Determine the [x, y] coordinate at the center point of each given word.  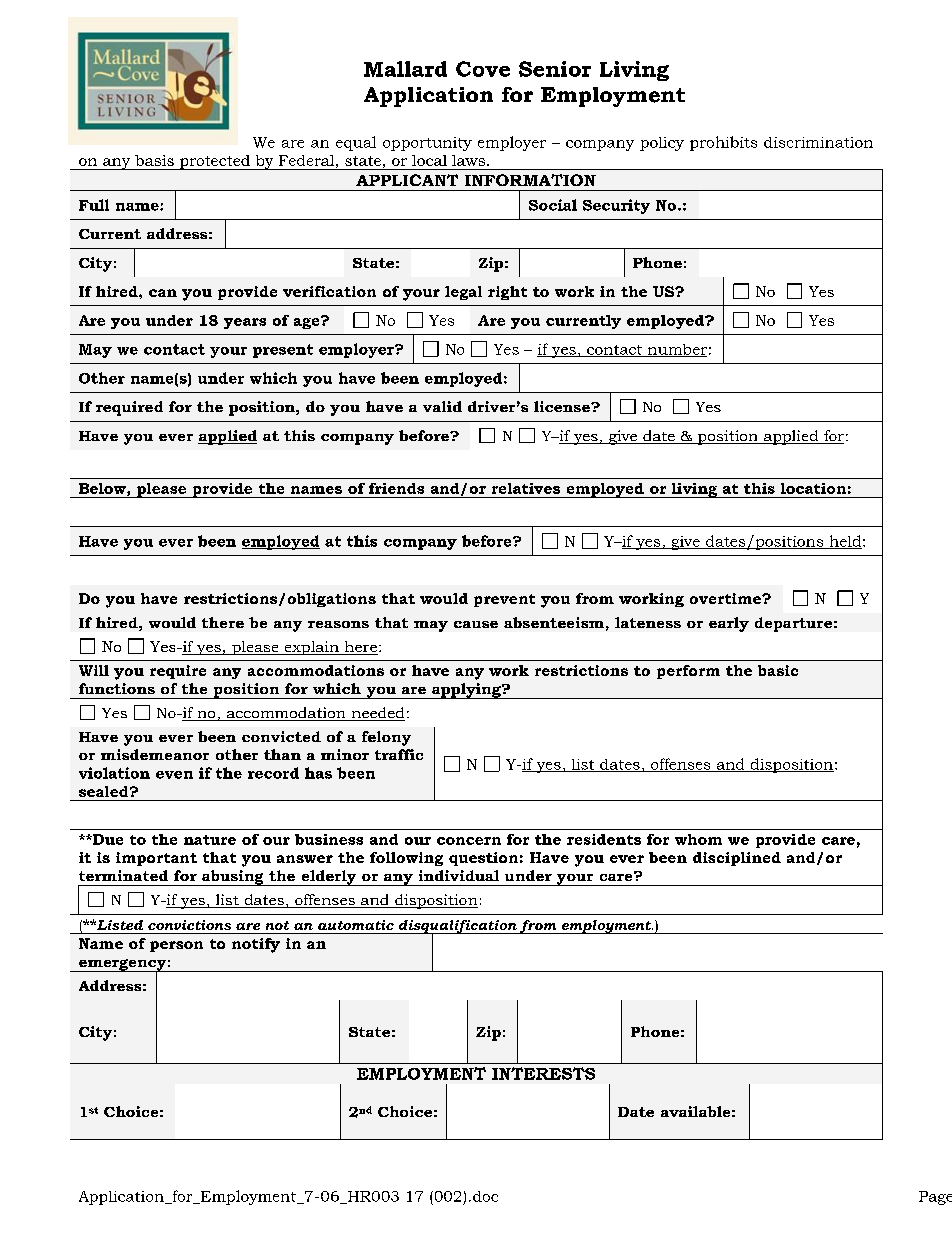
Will [94, 670]
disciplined [737, 859]
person [176, 946]
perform [688, 672]
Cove [483, 69]
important [156, 859]
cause [476, 624]
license [563, 406]
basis [154, 160]
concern [469, 841]
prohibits [723, 143]
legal [463, 293]
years [245, 323]
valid [442, 406]
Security [616, 206]
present [283, 351]
